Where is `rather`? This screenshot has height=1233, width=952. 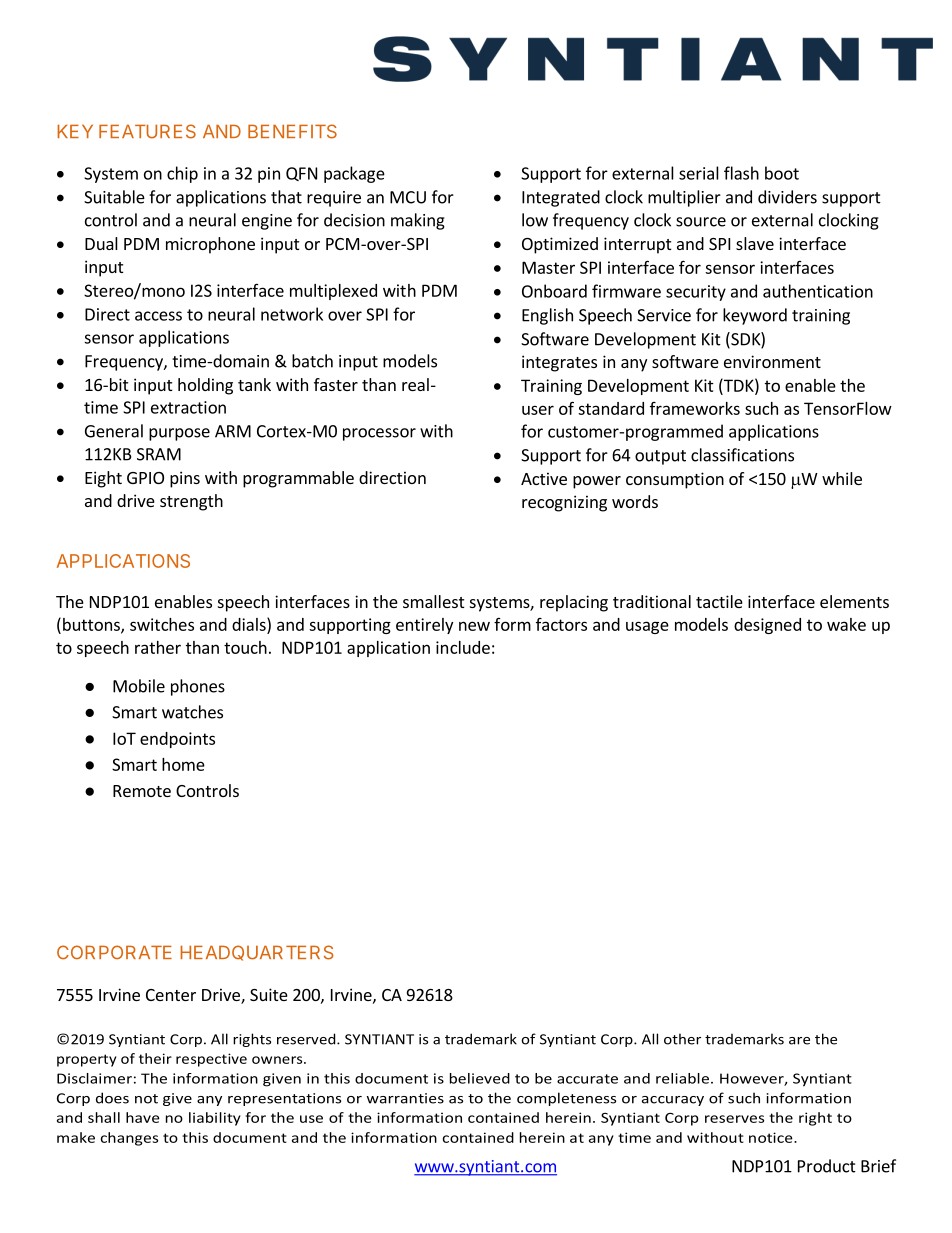 rather is located at coordinates (158, 647).
